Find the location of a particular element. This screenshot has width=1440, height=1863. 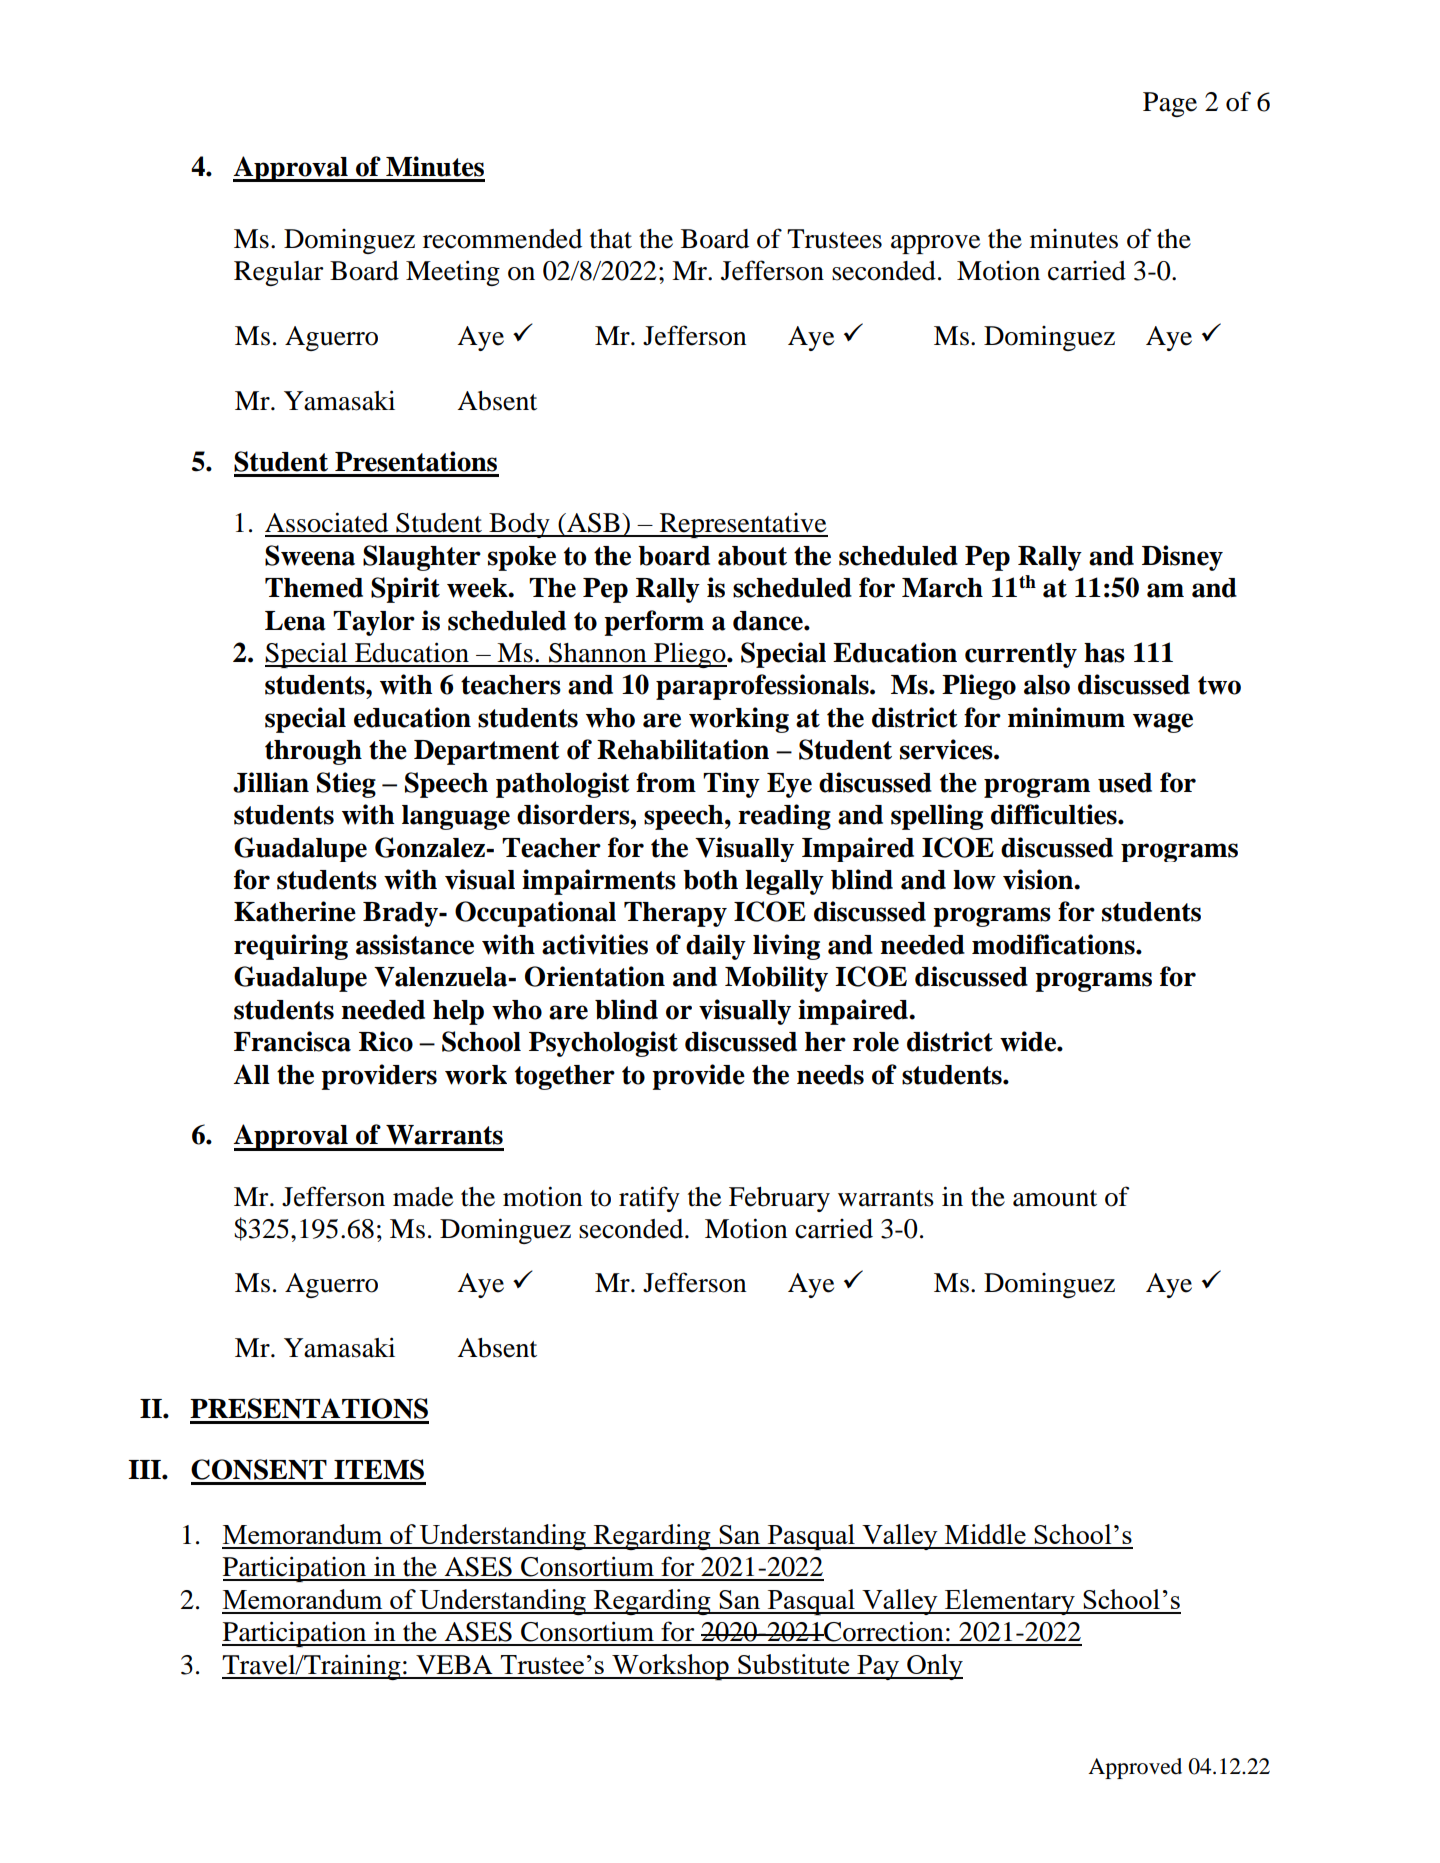

ratify is located at coordinates (649, 1199).
